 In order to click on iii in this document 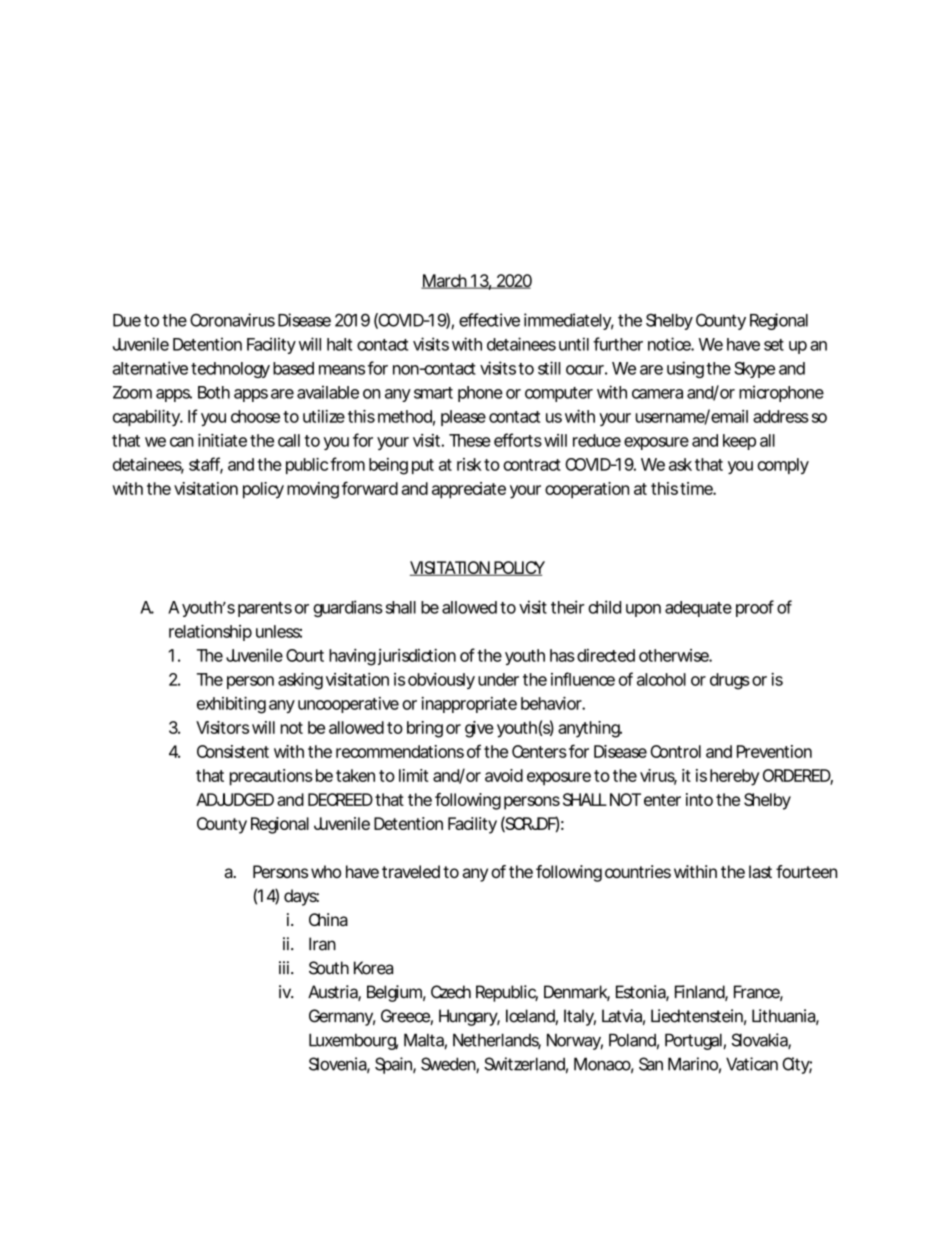, I will do `click(284, 967)`.
